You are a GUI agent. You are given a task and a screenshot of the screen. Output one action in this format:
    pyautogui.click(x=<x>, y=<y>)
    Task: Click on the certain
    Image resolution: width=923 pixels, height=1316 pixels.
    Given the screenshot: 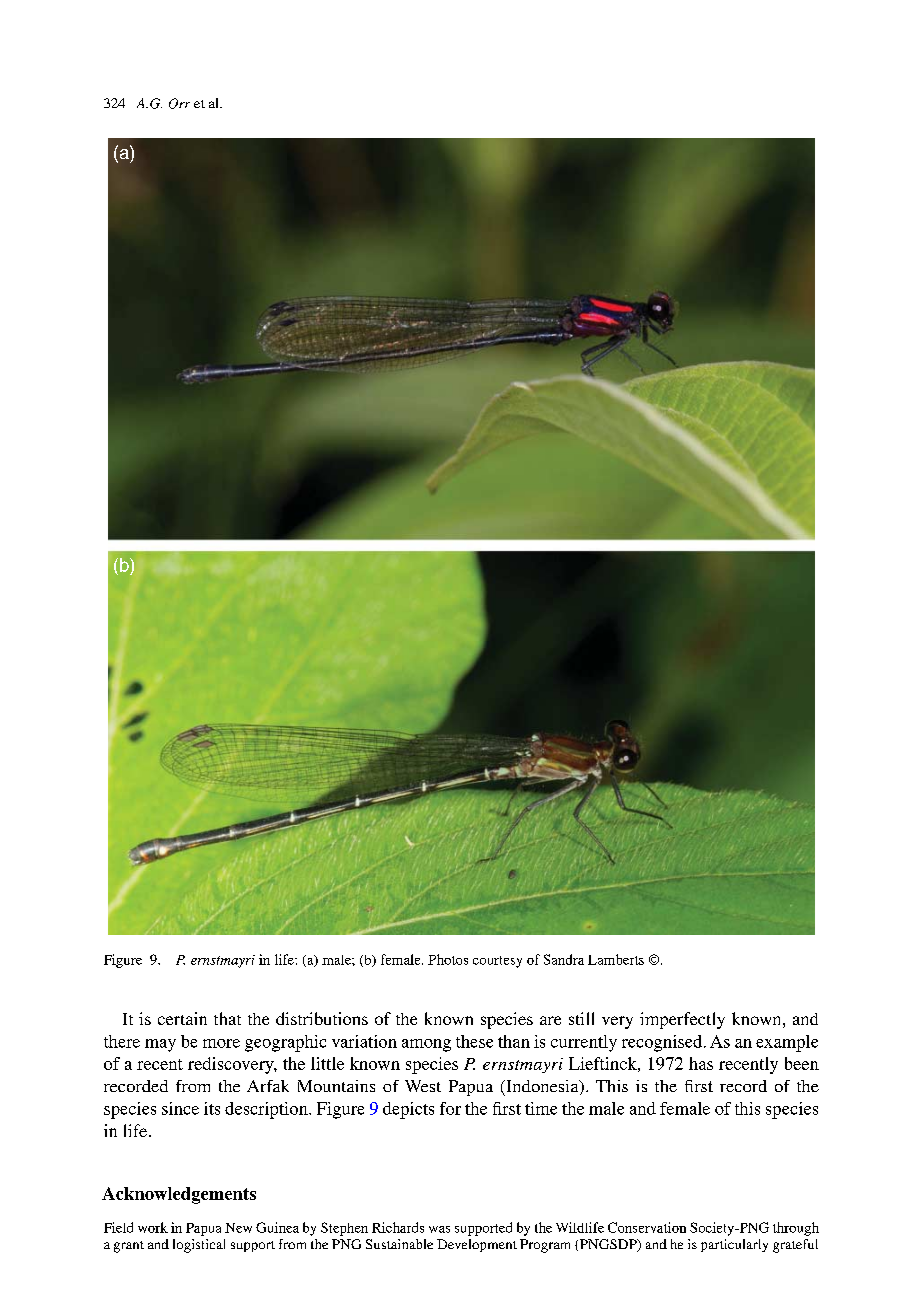 What is the action you would take?
    pyautogui.click(x=182, y=1018)
